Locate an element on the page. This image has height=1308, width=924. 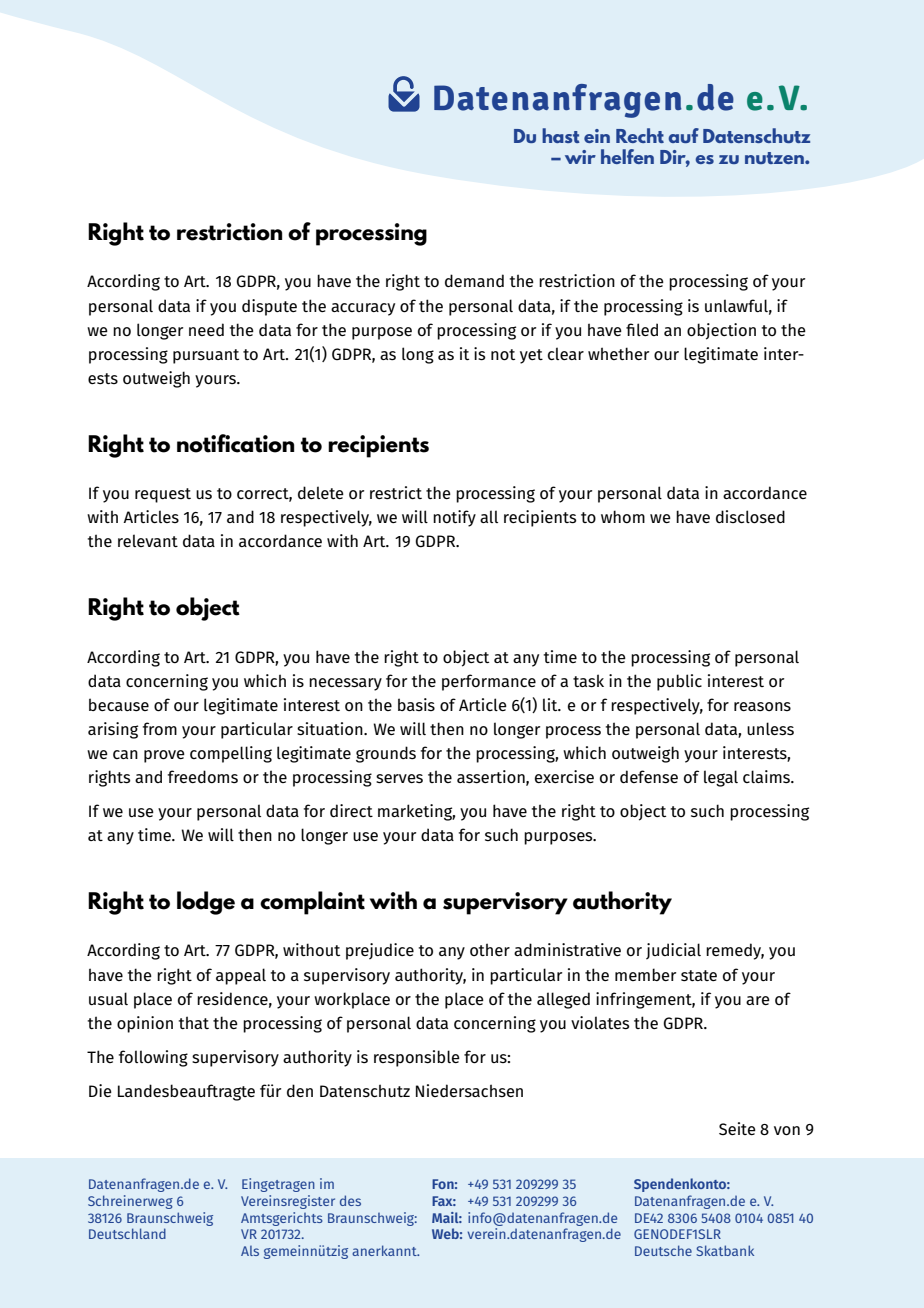
basis is located at coordinates (416, 704).
